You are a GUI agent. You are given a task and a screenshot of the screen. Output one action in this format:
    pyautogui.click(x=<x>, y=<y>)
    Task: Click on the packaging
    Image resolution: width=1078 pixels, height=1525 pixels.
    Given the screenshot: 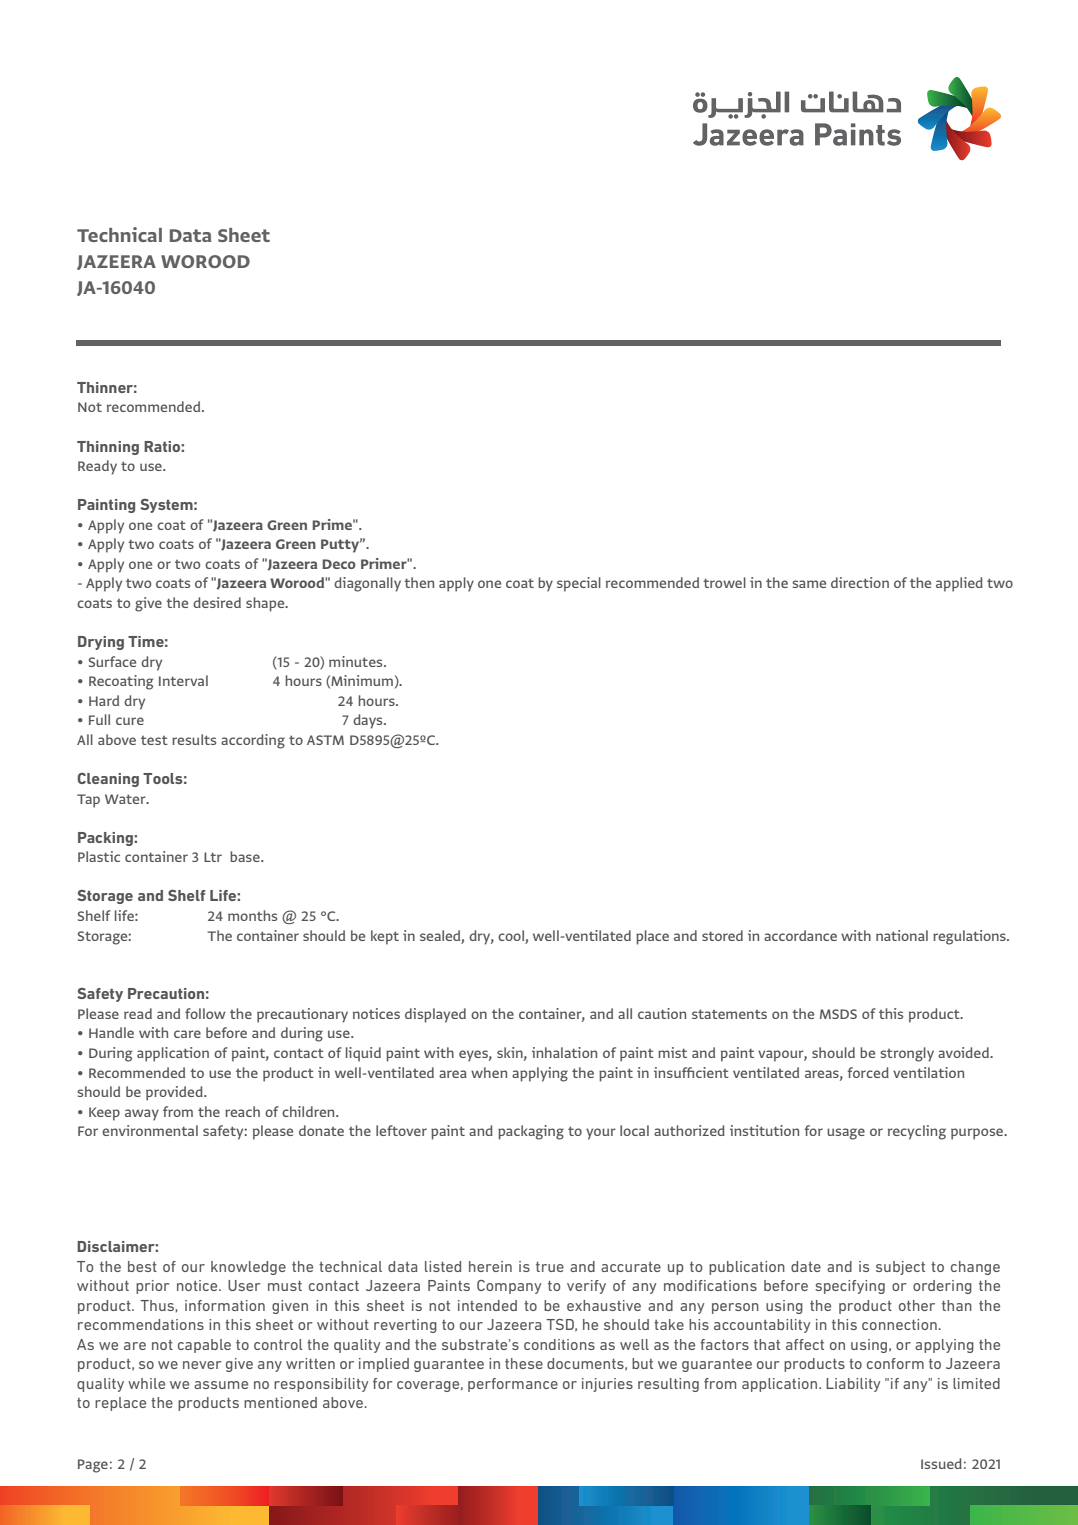 What is the action you would take?
    pyautogui.click(x=531, y=1132)
